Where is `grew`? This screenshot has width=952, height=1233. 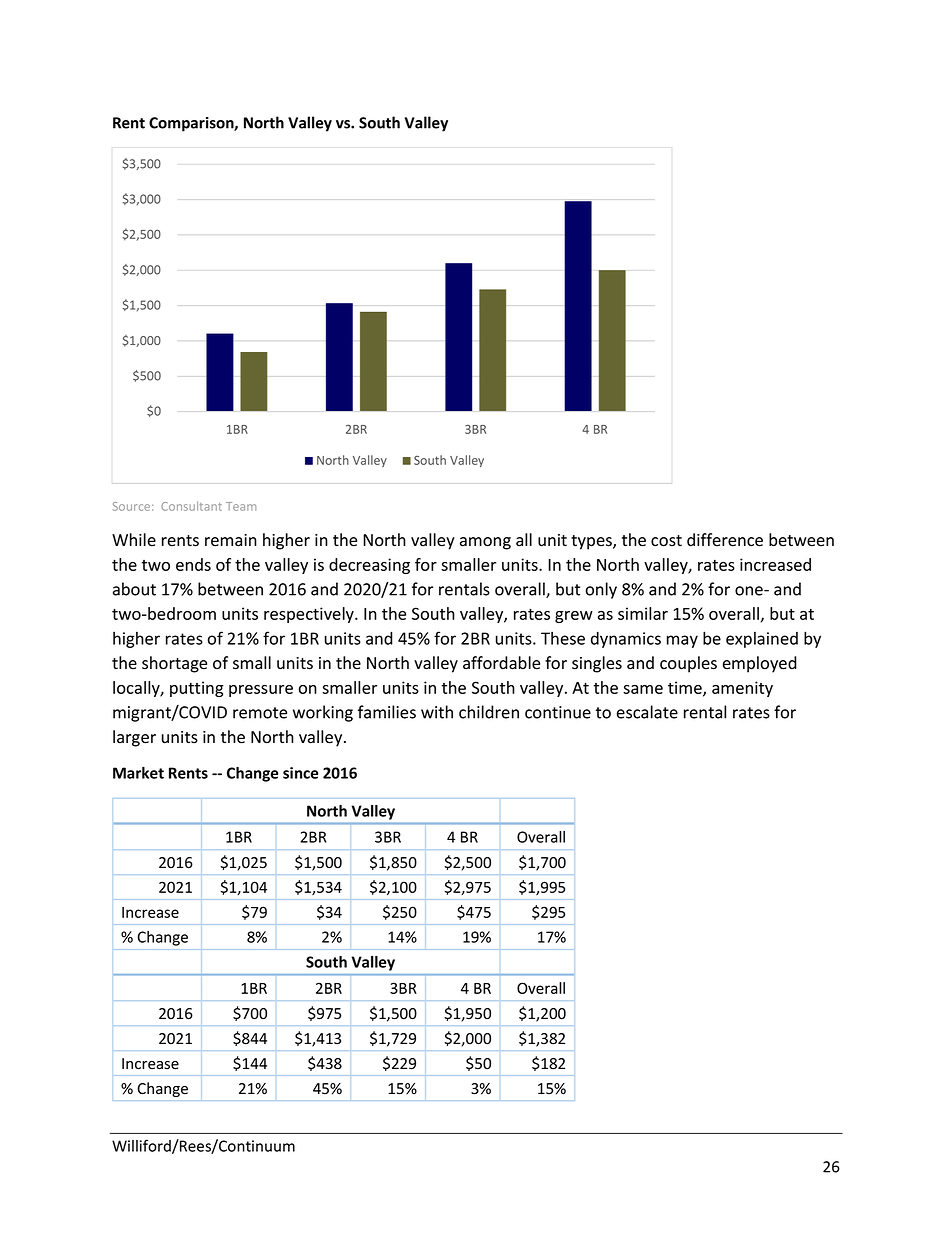
grew is located at coordinates (574, 617).
